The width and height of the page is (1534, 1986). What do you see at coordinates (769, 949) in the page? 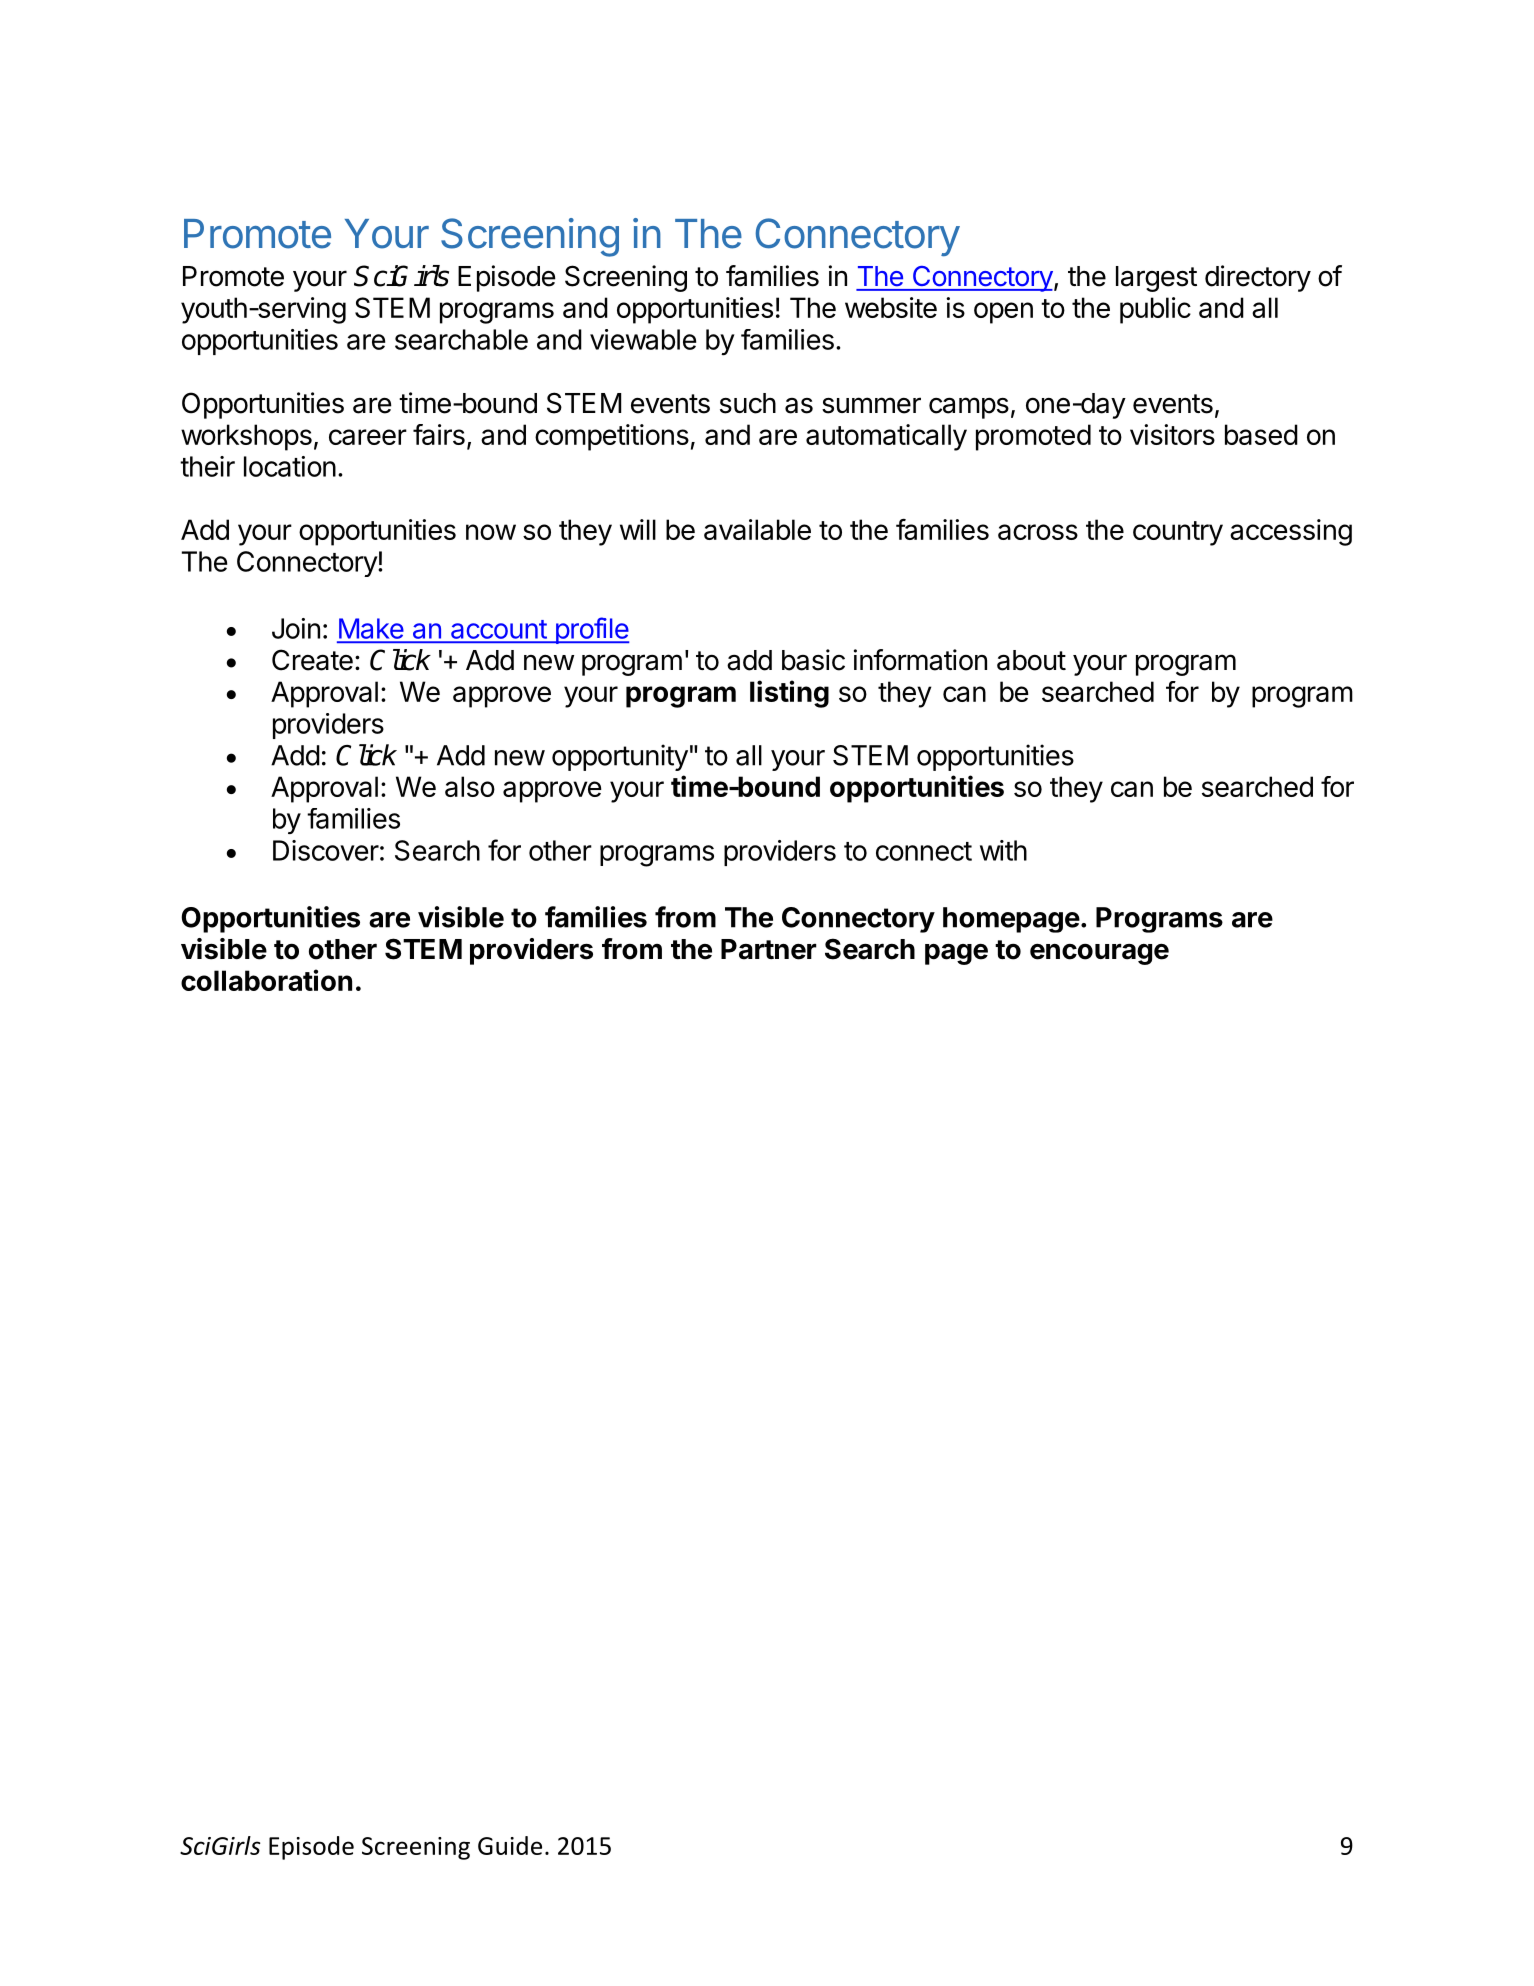
I see `Partner` at bounding box center [769, 949].
